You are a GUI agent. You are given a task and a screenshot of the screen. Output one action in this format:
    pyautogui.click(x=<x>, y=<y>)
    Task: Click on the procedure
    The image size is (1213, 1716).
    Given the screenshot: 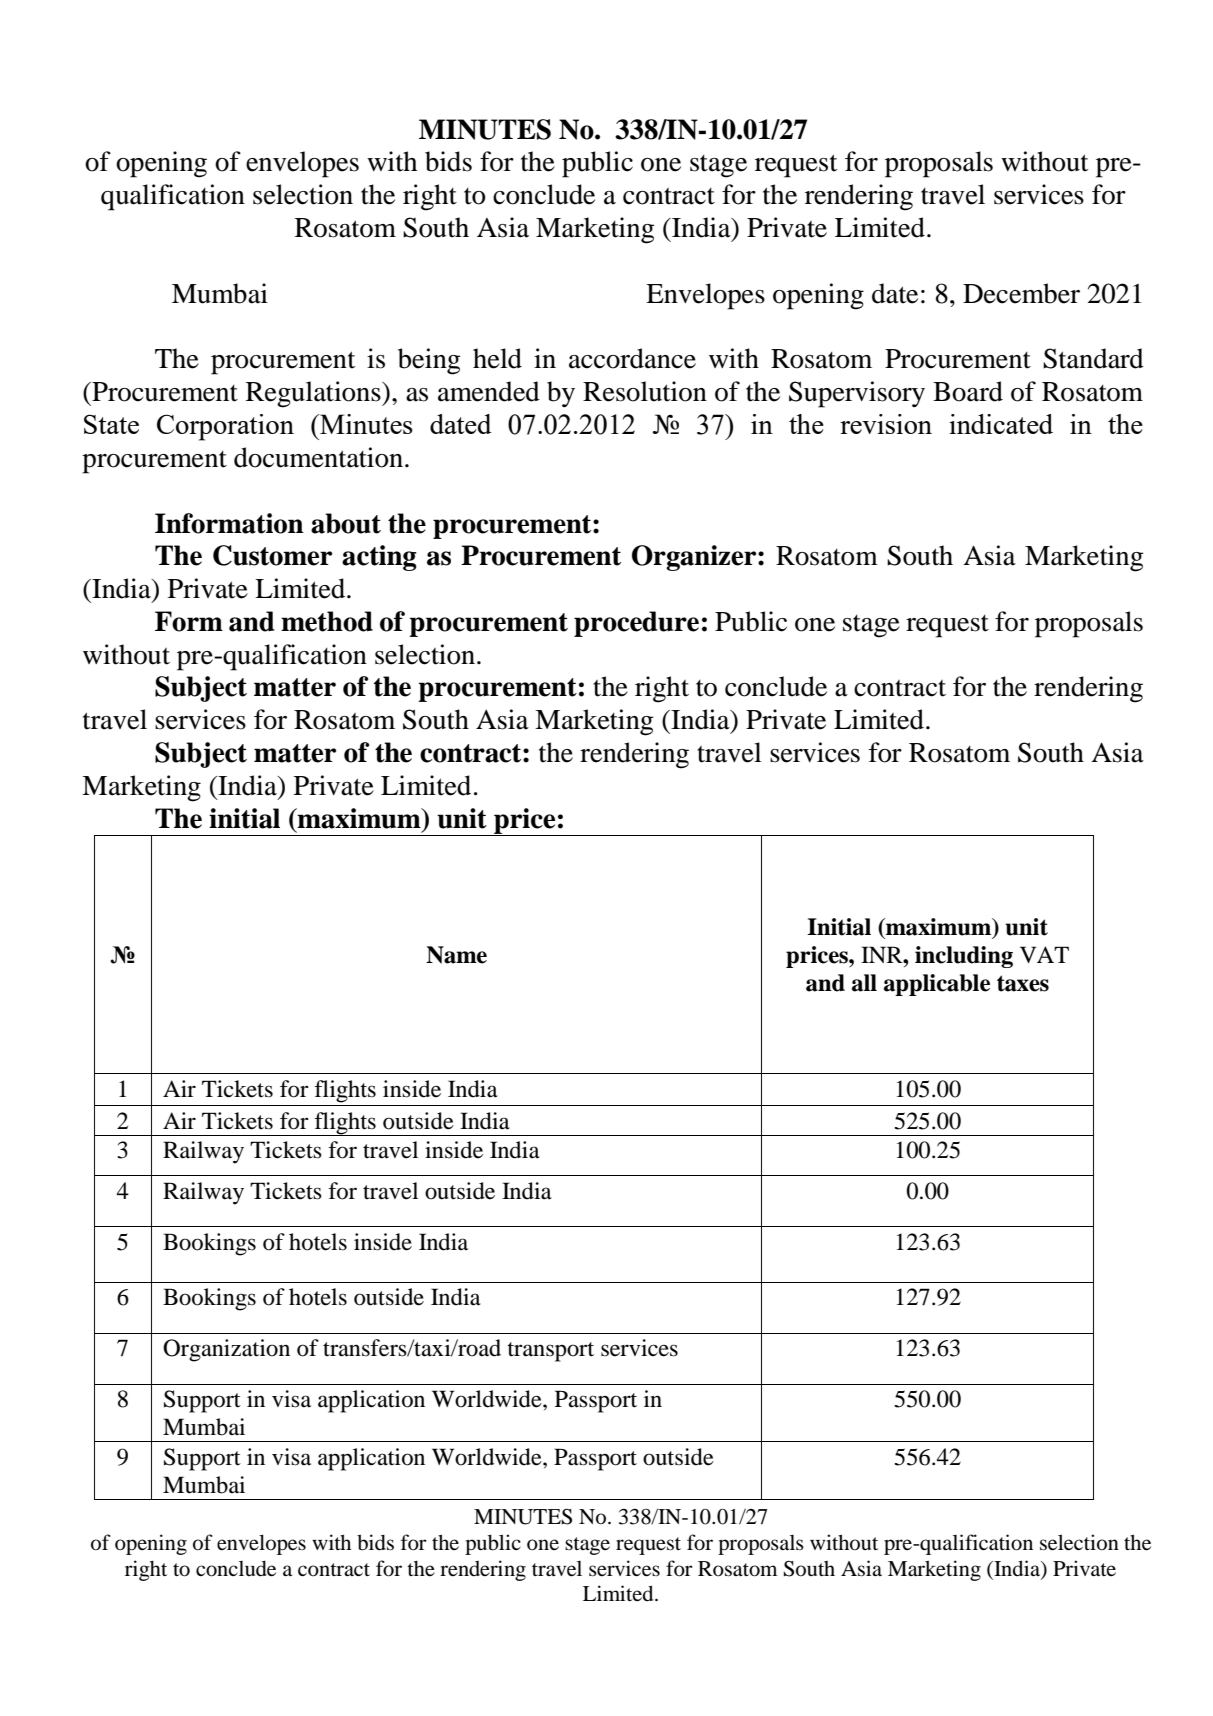 What is the action you would take?
    pyautogui.click(x=636, y=624)
